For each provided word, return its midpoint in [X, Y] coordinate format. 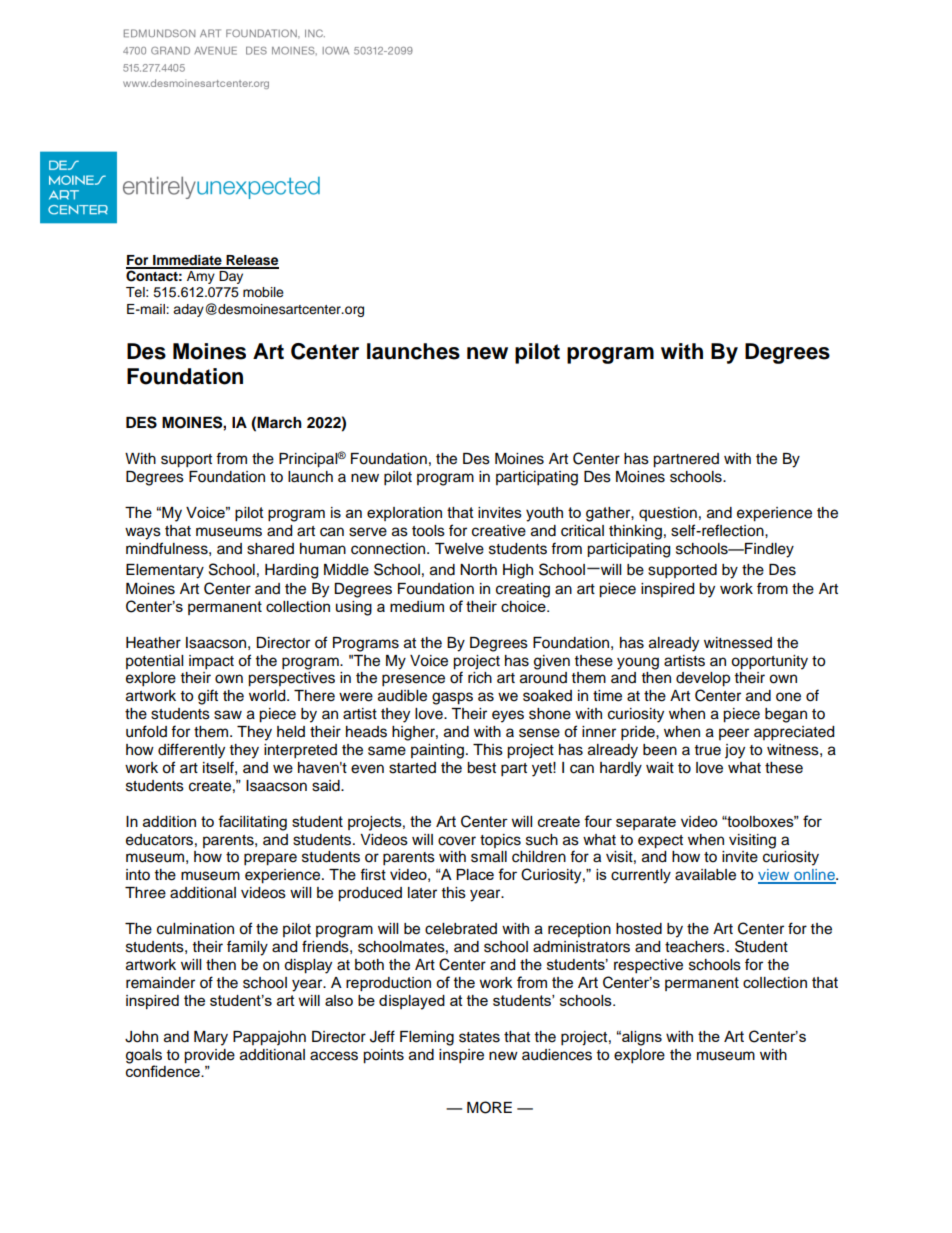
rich [480, 678]
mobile [263, 292]
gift [208, 697]
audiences [557, 1055]
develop [703, 679]
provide [209, 1056]
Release [251, 261]
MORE [489, 1107]
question [668, 514]
